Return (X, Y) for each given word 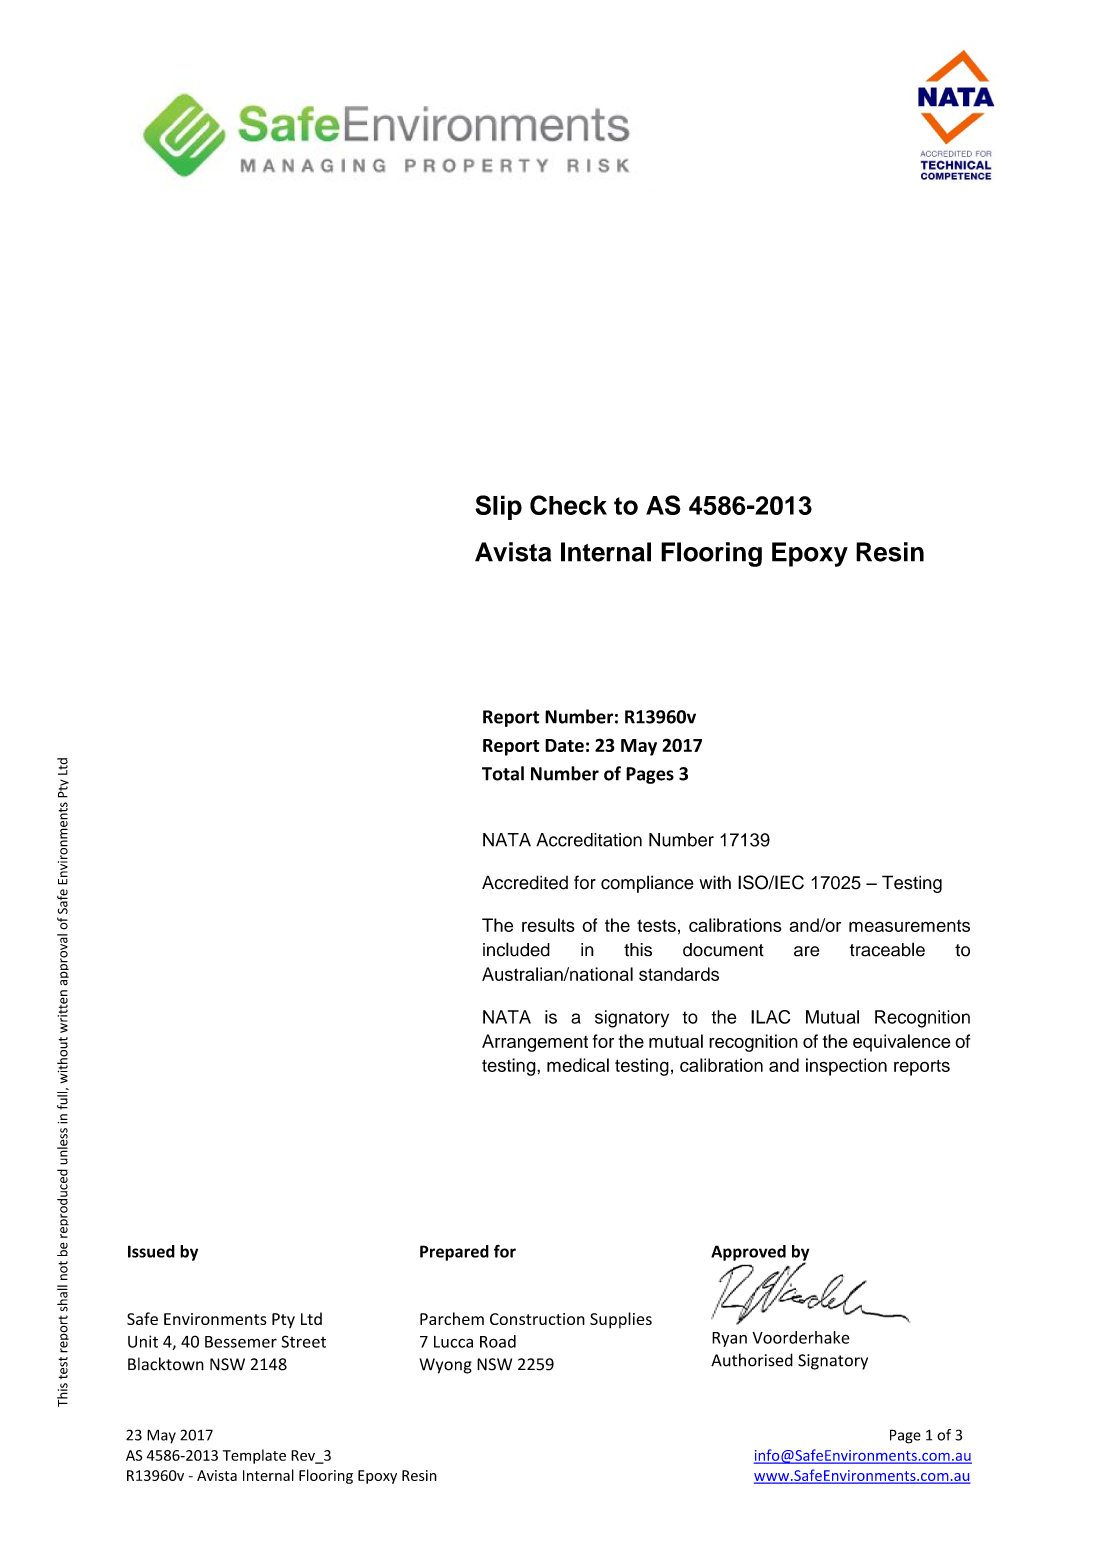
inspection (846, 1067)
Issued (151, 1251)
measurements (909, 926)
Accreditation (589, 840)
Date (564, 745)
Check (568, 505)
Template (254, 1456)
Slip (498, 507)
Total (503, 773)
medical (578, 1065)
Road (498, 1341)
